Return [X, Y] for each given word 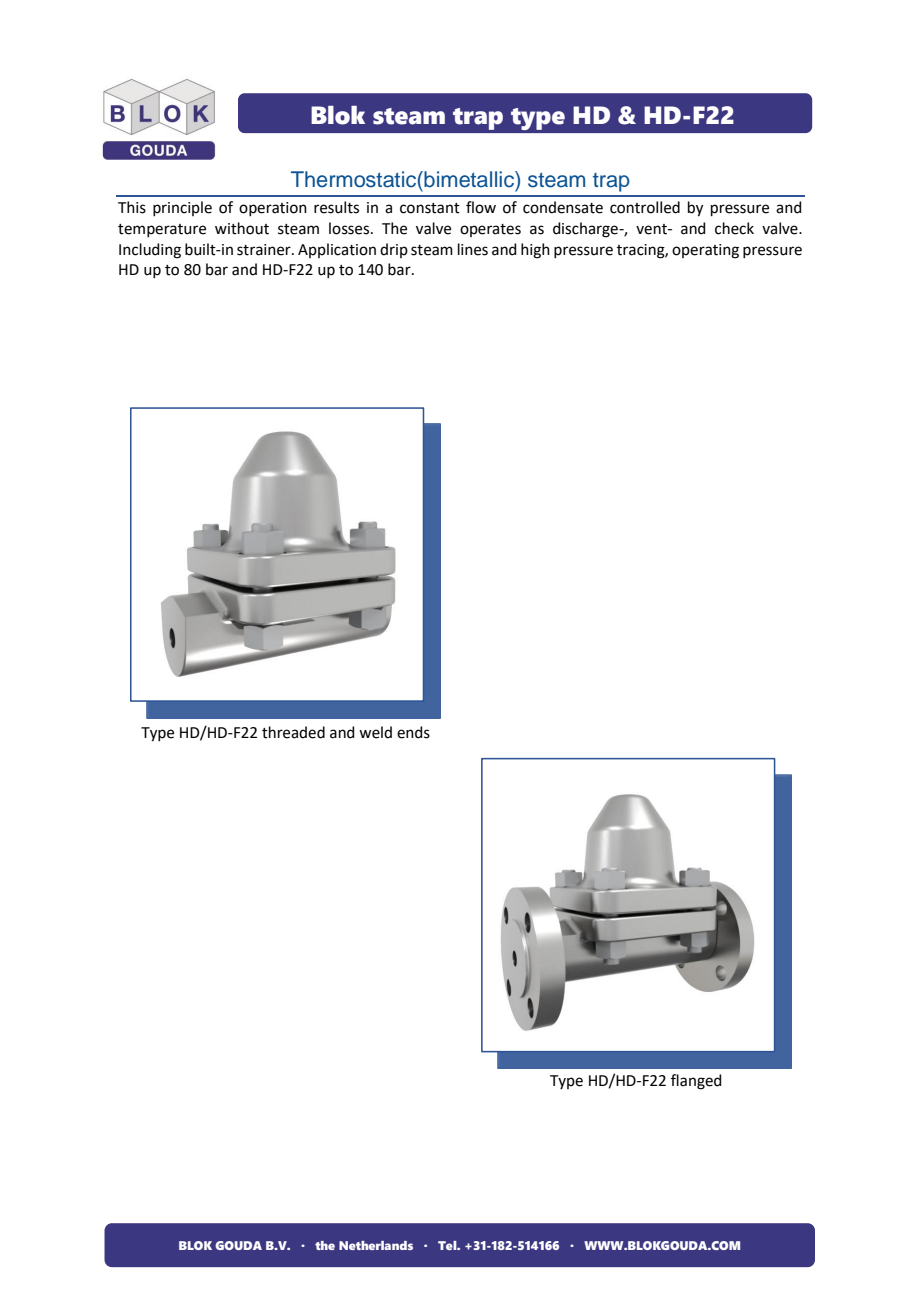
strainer [265, 250]
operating [705, 251]
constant [430, 208]
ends [413, 732]
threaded [293, 732]
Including [150, 251]
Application [337, 250]
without [242, 228]
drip [394, 250]
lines [473, 249]
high [535, 251]
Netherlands [376, 1245]
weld [375, 732]
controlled [645, 207]
